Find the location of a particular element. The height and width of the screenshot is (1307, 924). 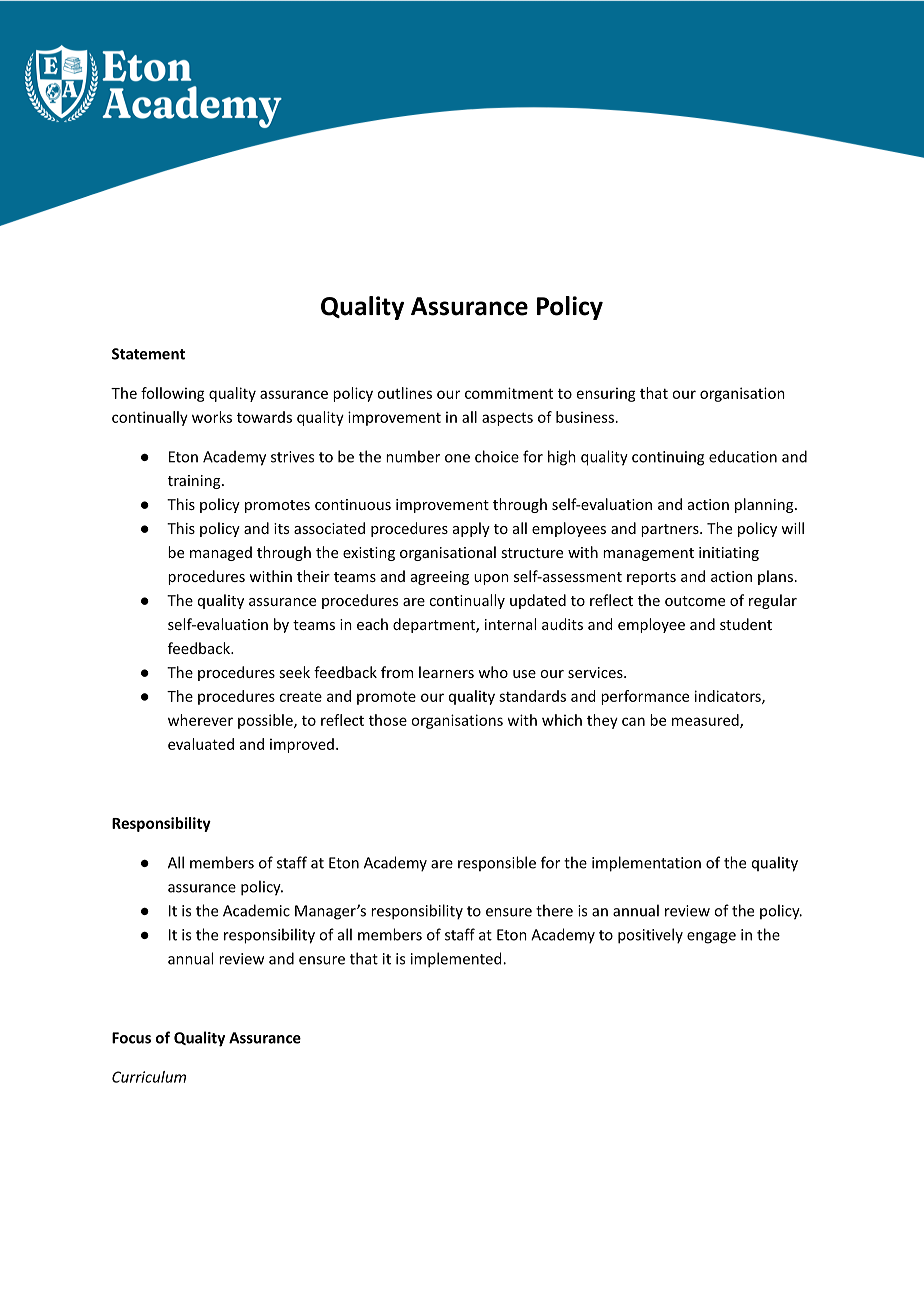

commitment is located at coordinates (509, 393).
